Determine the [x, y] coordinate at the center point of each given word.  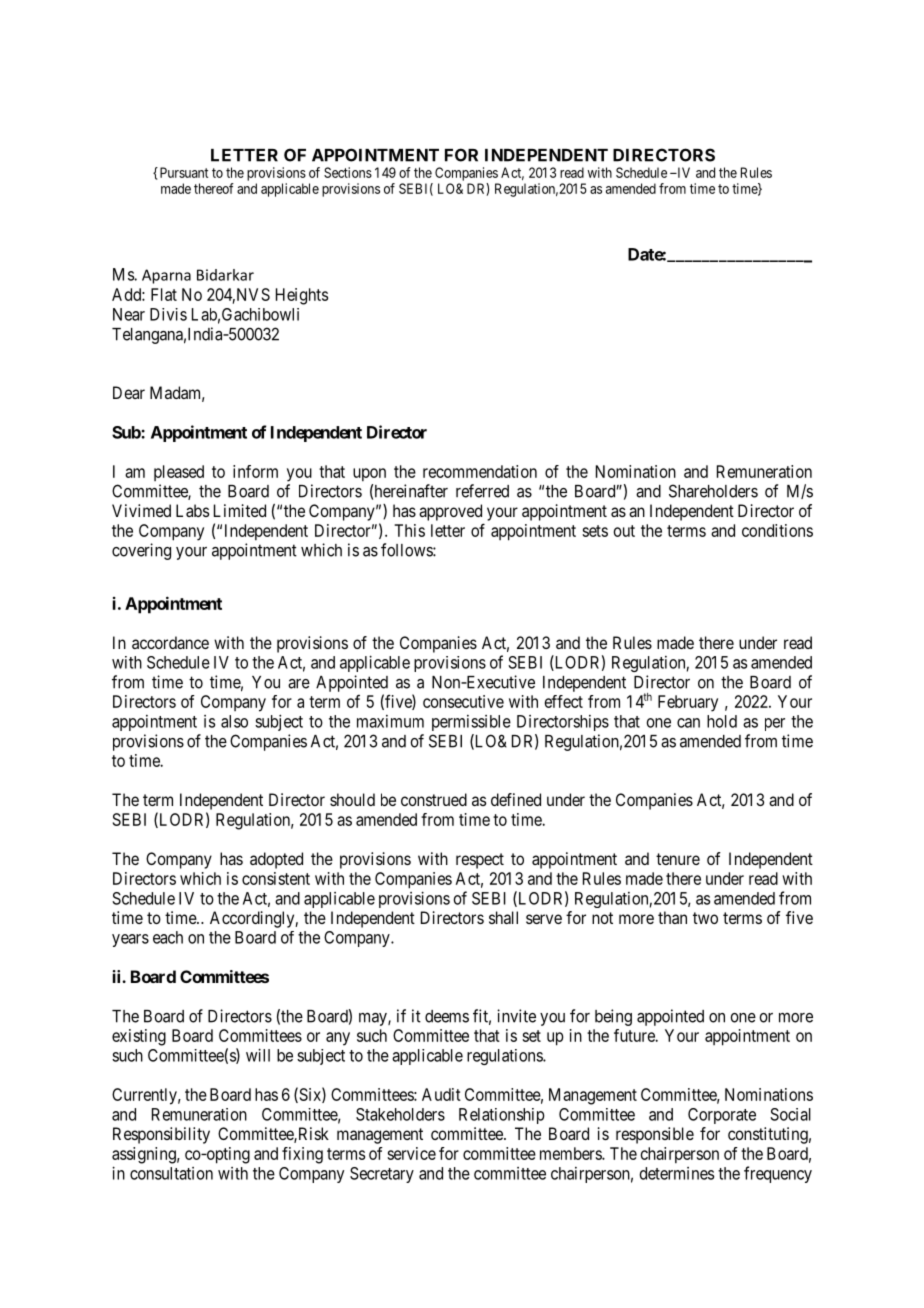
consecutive [463, 701]
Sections [348, 172]
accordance [170, 642]
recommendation [480, 471]
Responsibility [161, 1135]
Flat [164, 294]
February [688, 703]
